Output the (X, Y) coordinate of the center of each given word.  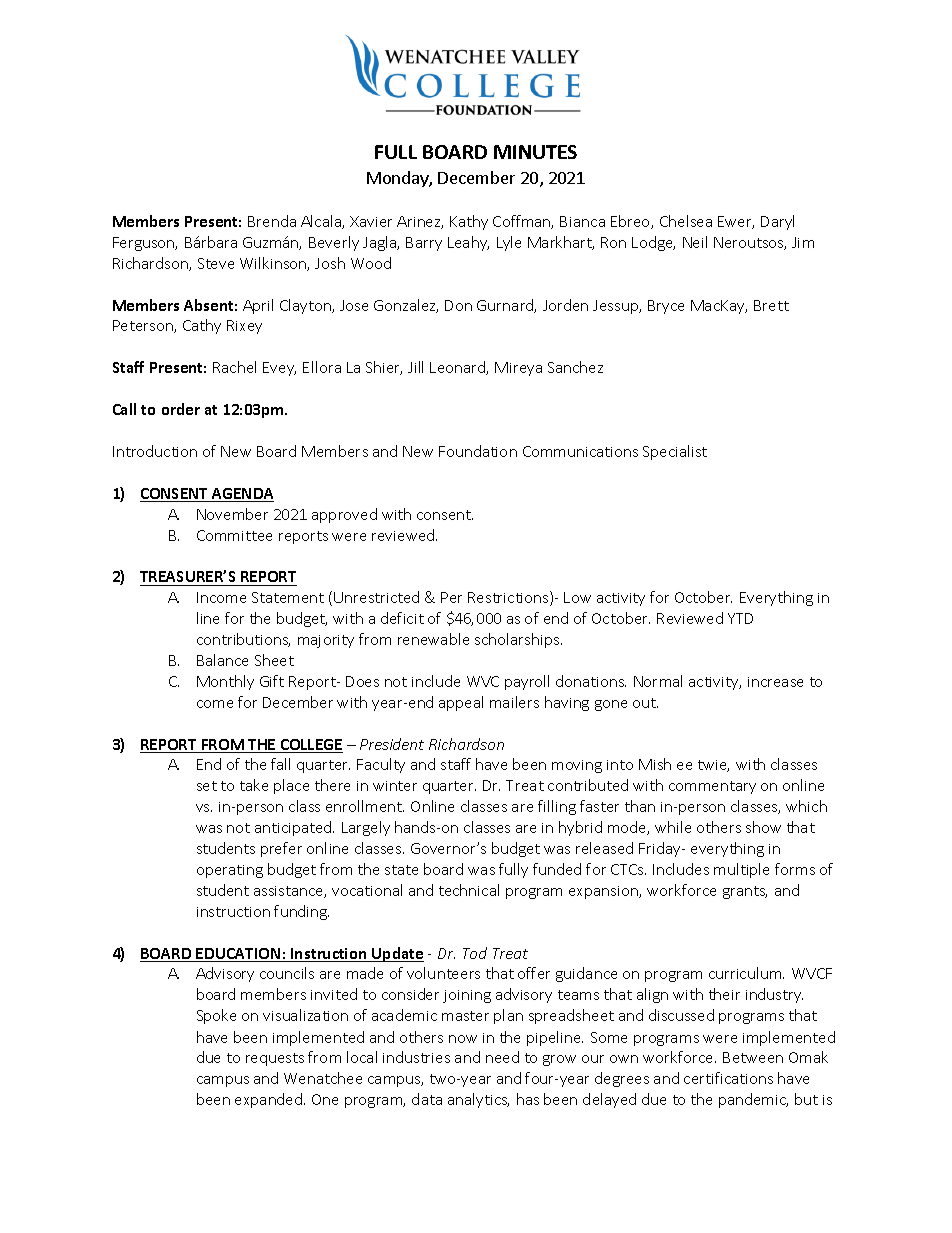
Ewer (736, 222)
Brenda (272, 221)
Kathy (469, 222)
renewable (433, 639)
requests (275, 1059)
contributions (243, 640)
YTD (740, 618)
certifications (728, 1078)
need (502, 1057)
